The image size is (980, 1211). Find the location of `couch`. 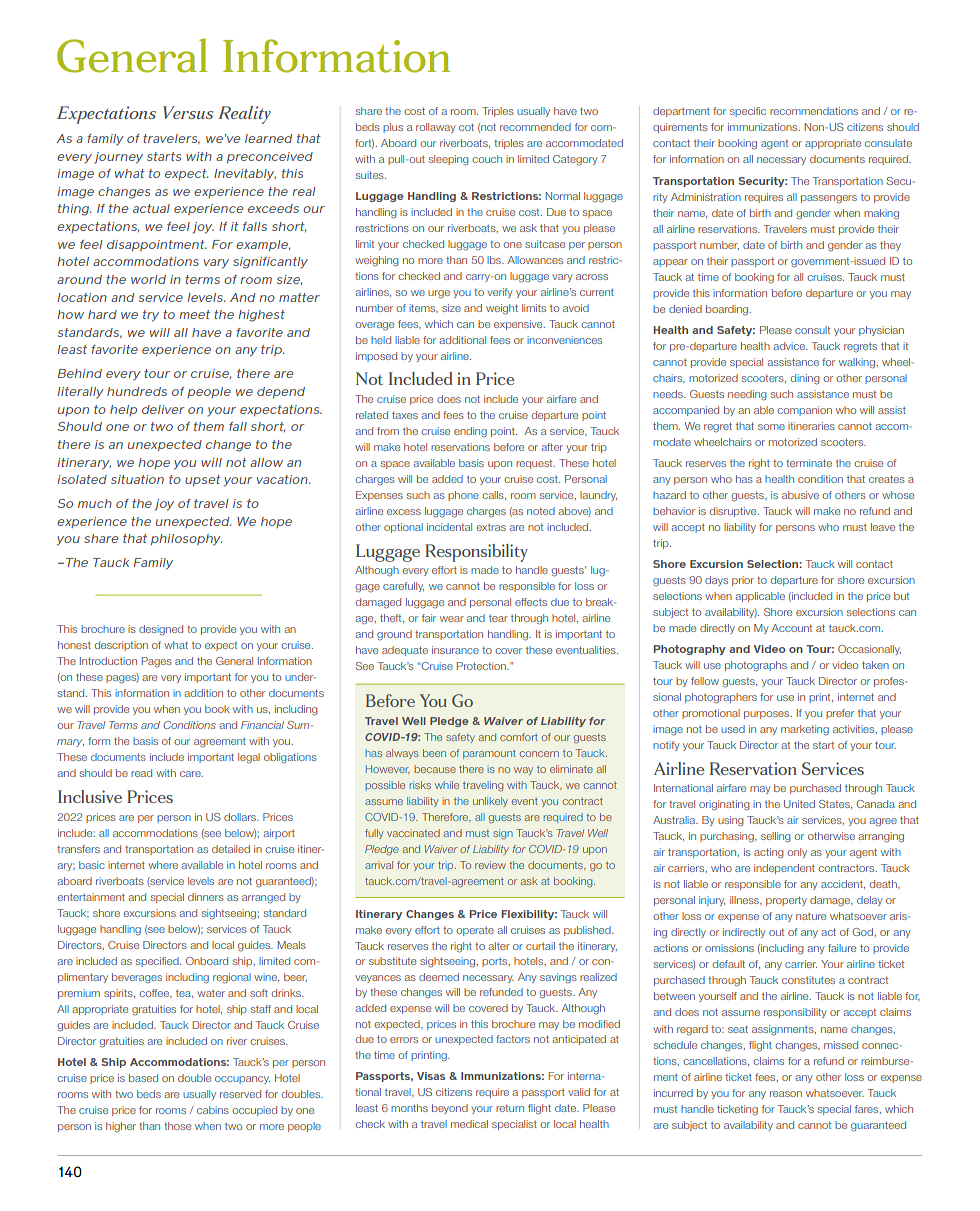

couch is located at coordinates (487, 159).
